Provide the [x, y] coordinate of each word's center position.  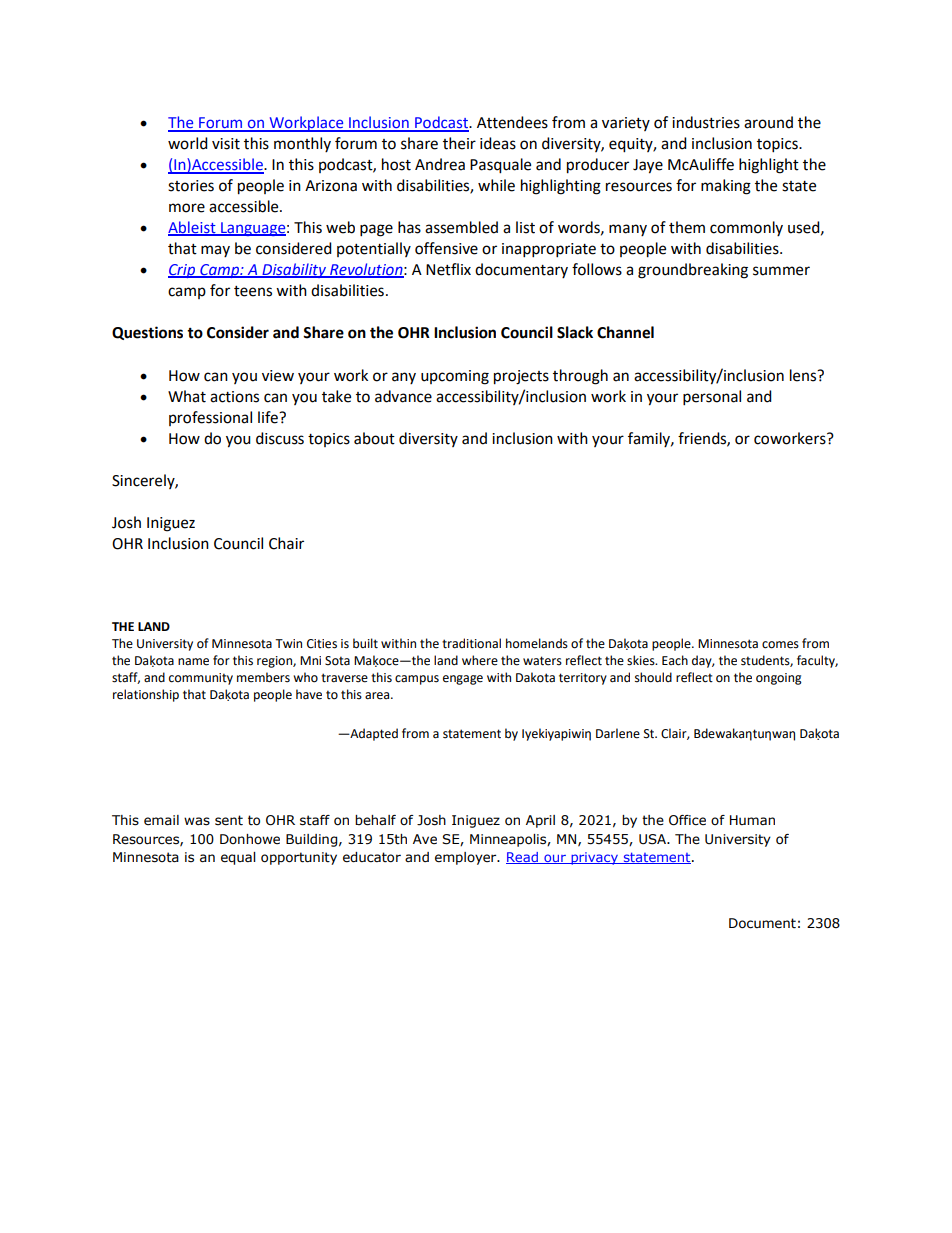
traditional [471, 643]
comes [780, 645]
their [459, 143]
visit [226, 144]
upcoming [455, 377]
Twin [288, 643]
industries [706, 122]
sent [229, 820]
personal [712, 398]
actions [234, 397]
